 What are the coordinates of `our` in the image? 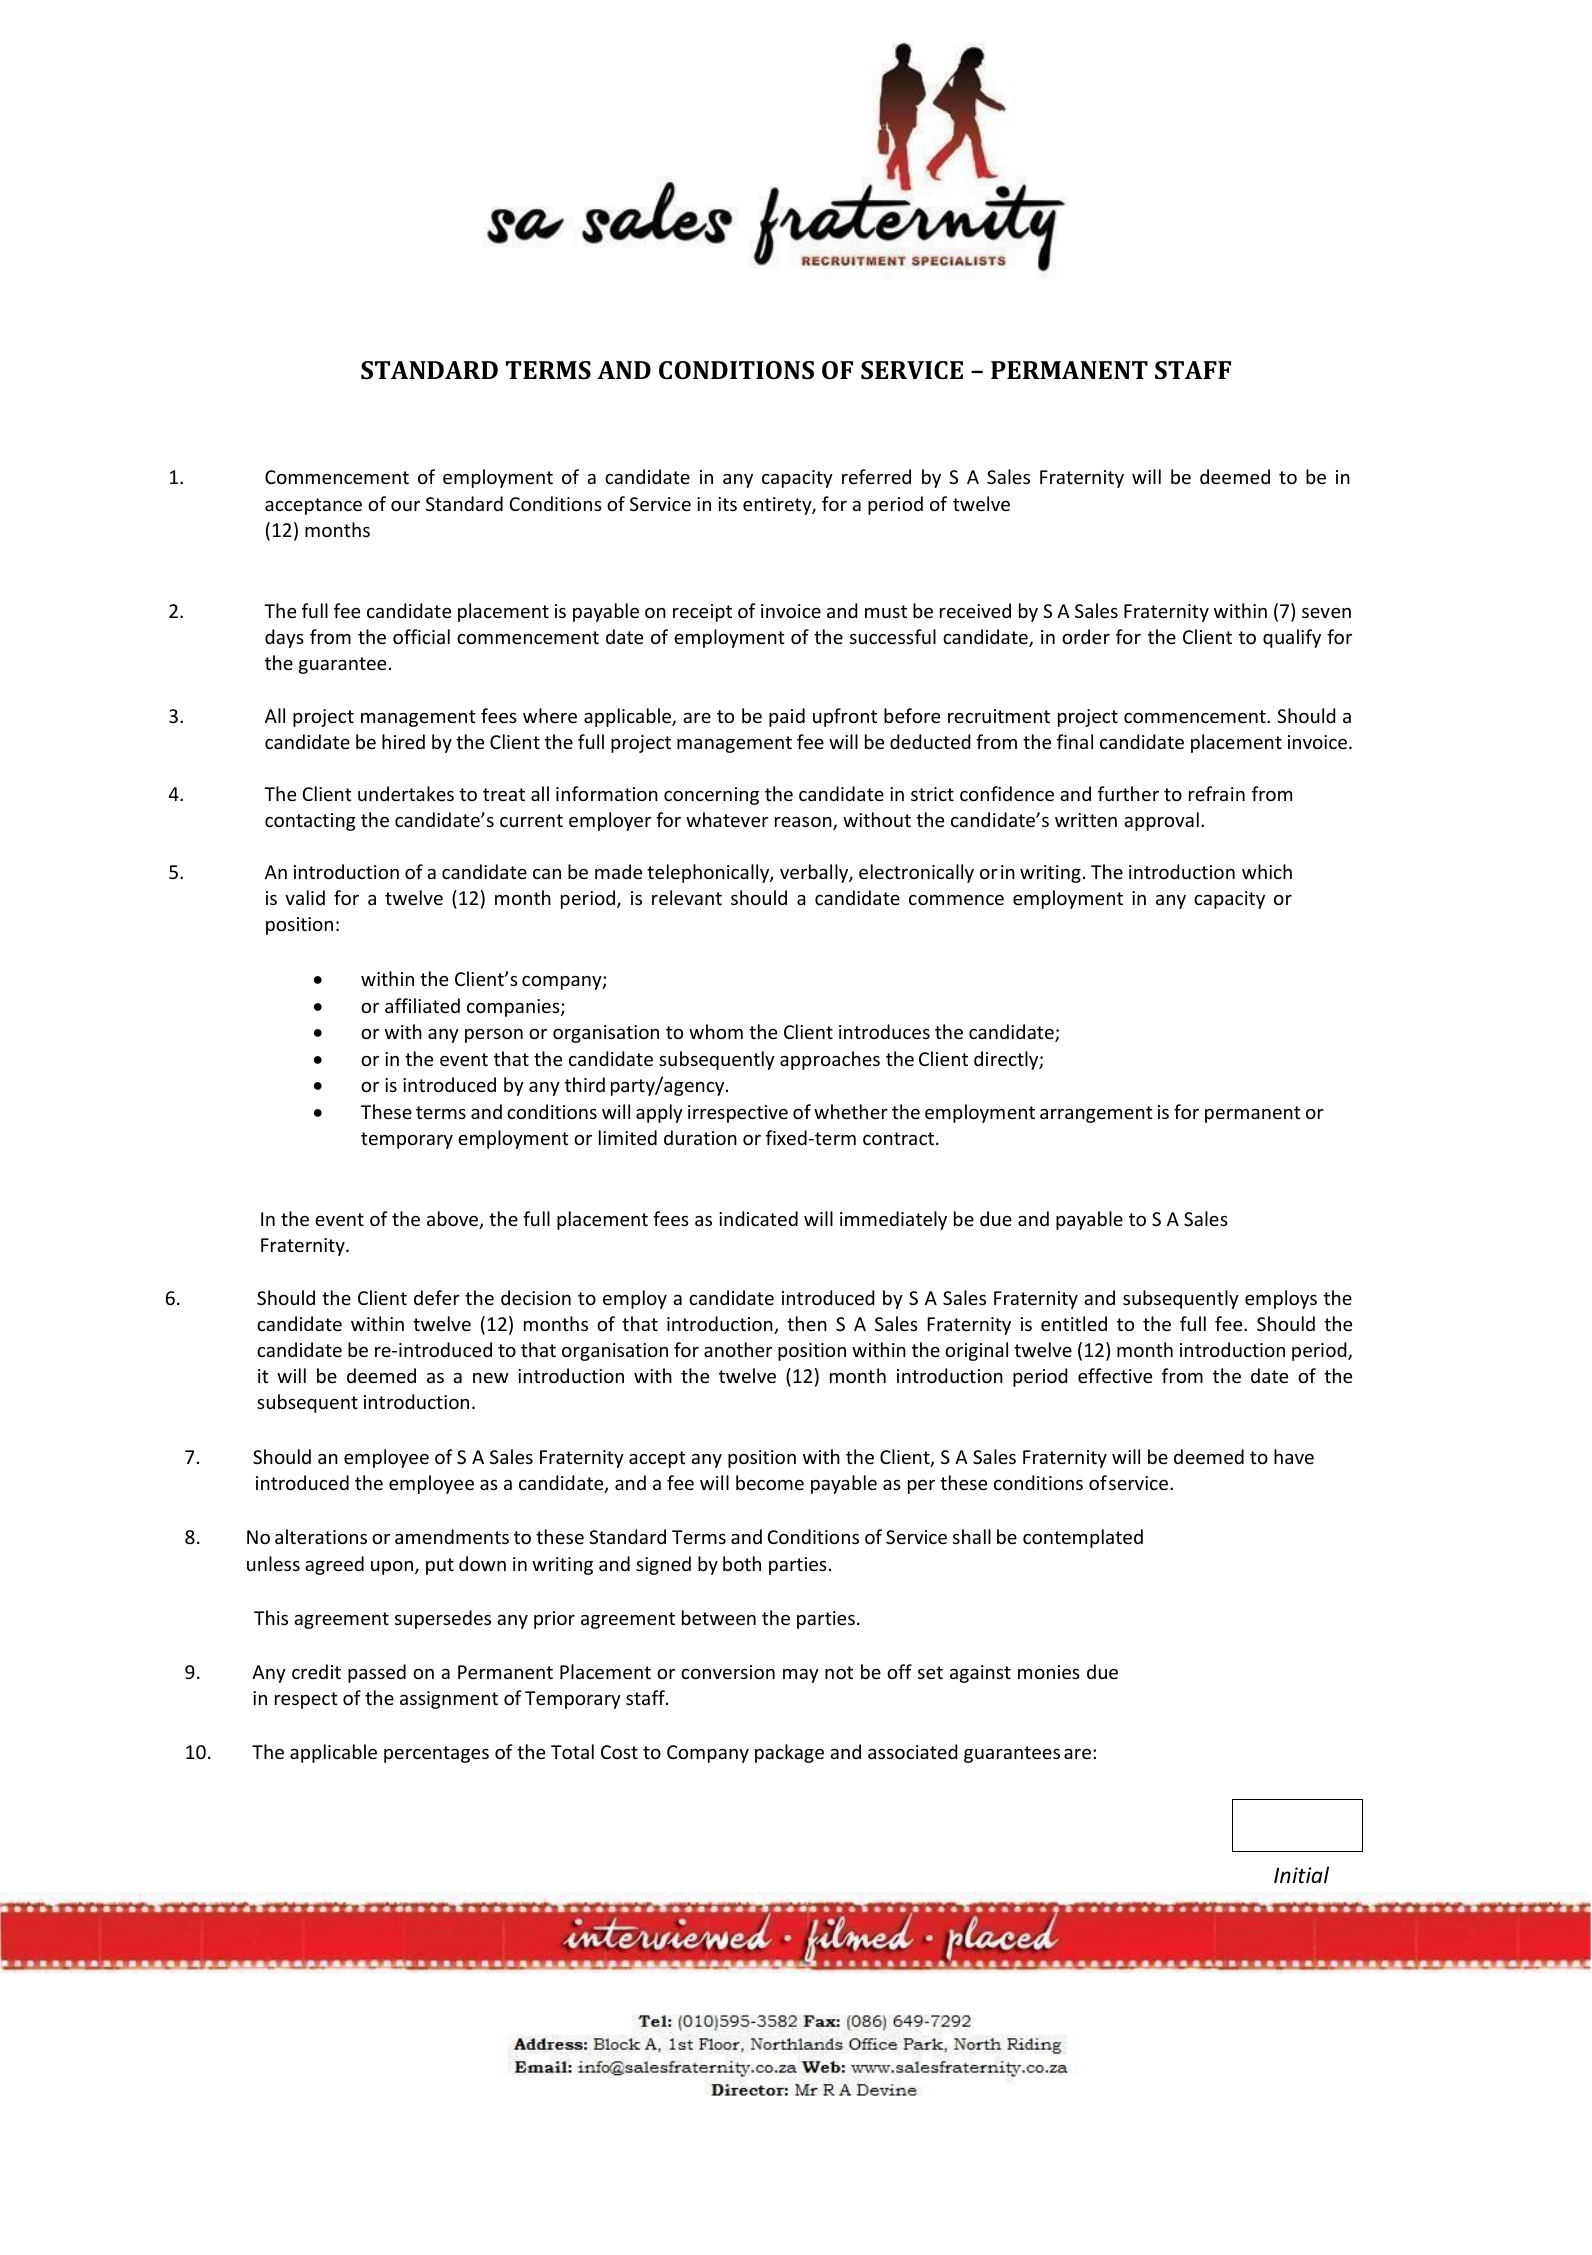 It's located at (405, 506).
